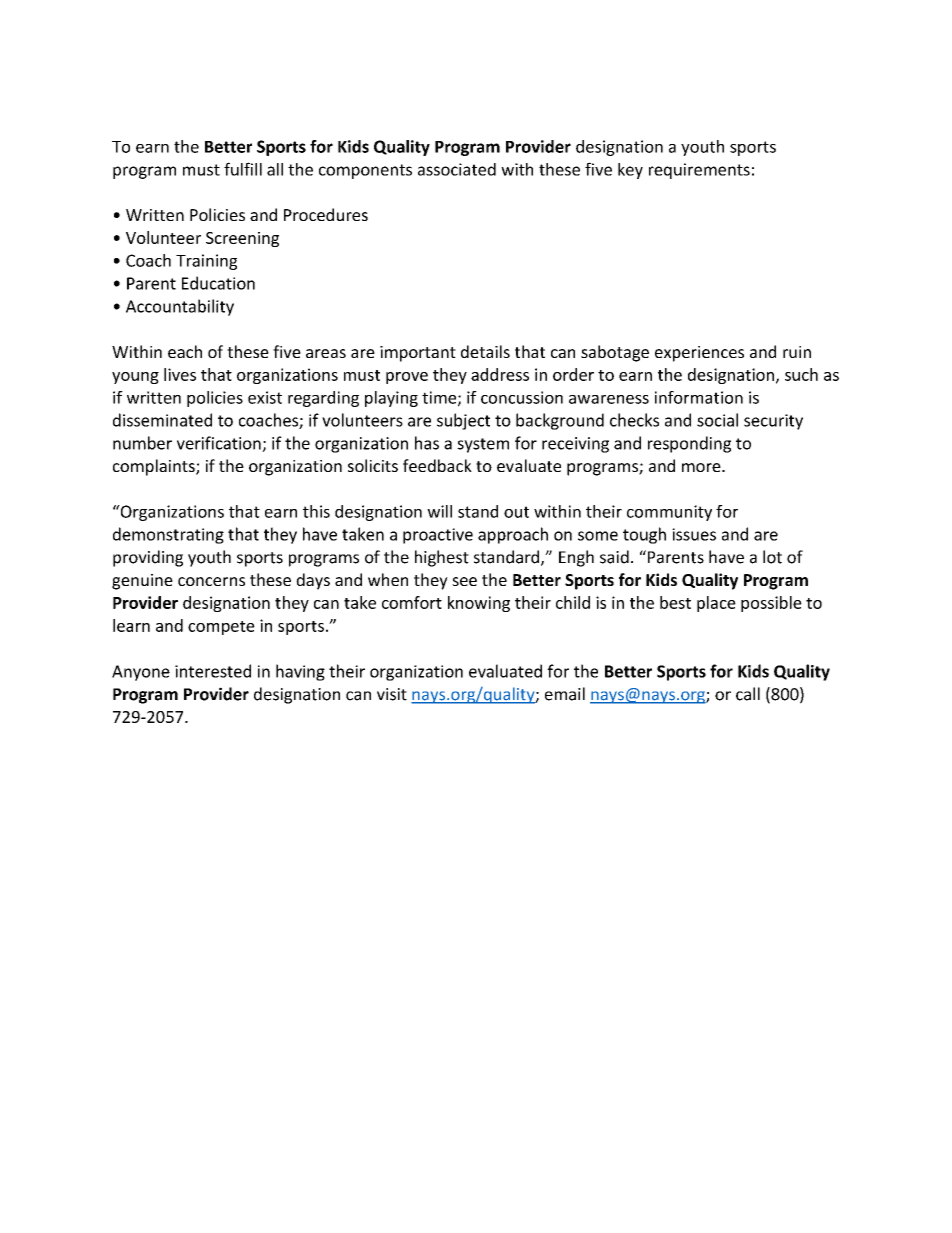  What do you see at coordinates (220, 444) in the image?
I see `verification` at bounding box center [220, 444].
